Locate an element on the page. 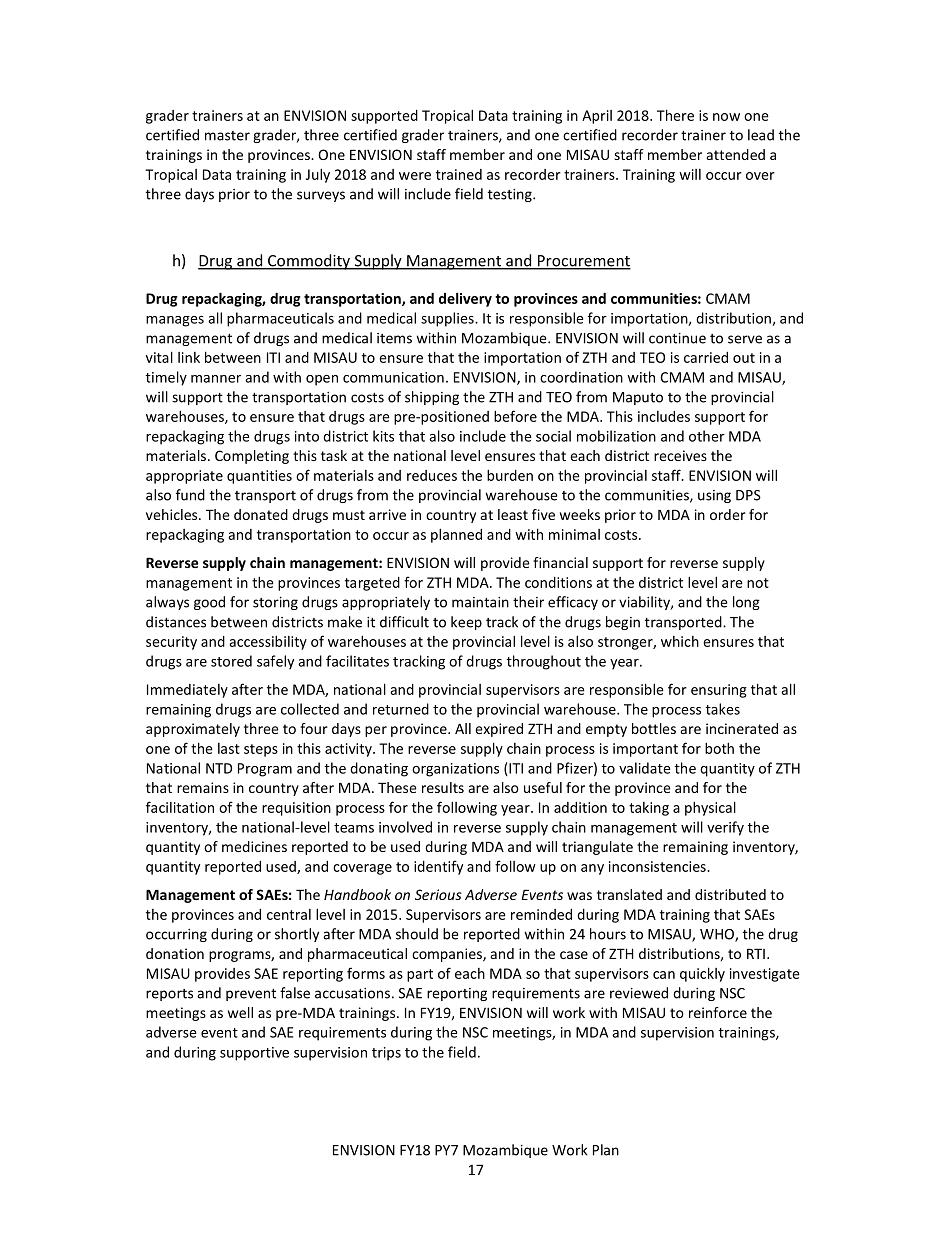 The width and height of the page is (952, 1233). There is located at coordinates (675, 115).
